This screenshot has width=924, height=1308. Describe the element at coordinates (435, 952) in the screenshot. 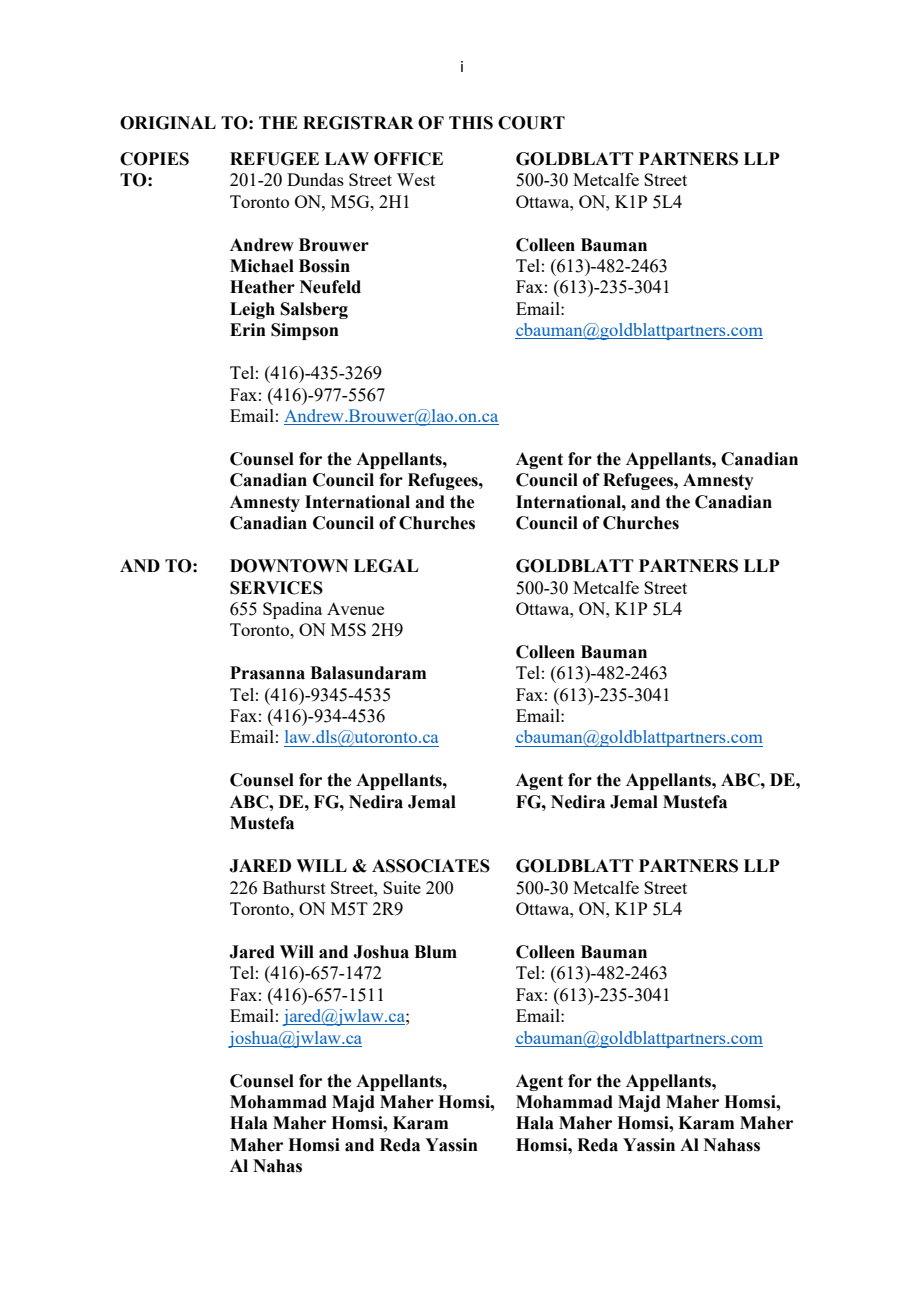

I see `Blum` at that location.
